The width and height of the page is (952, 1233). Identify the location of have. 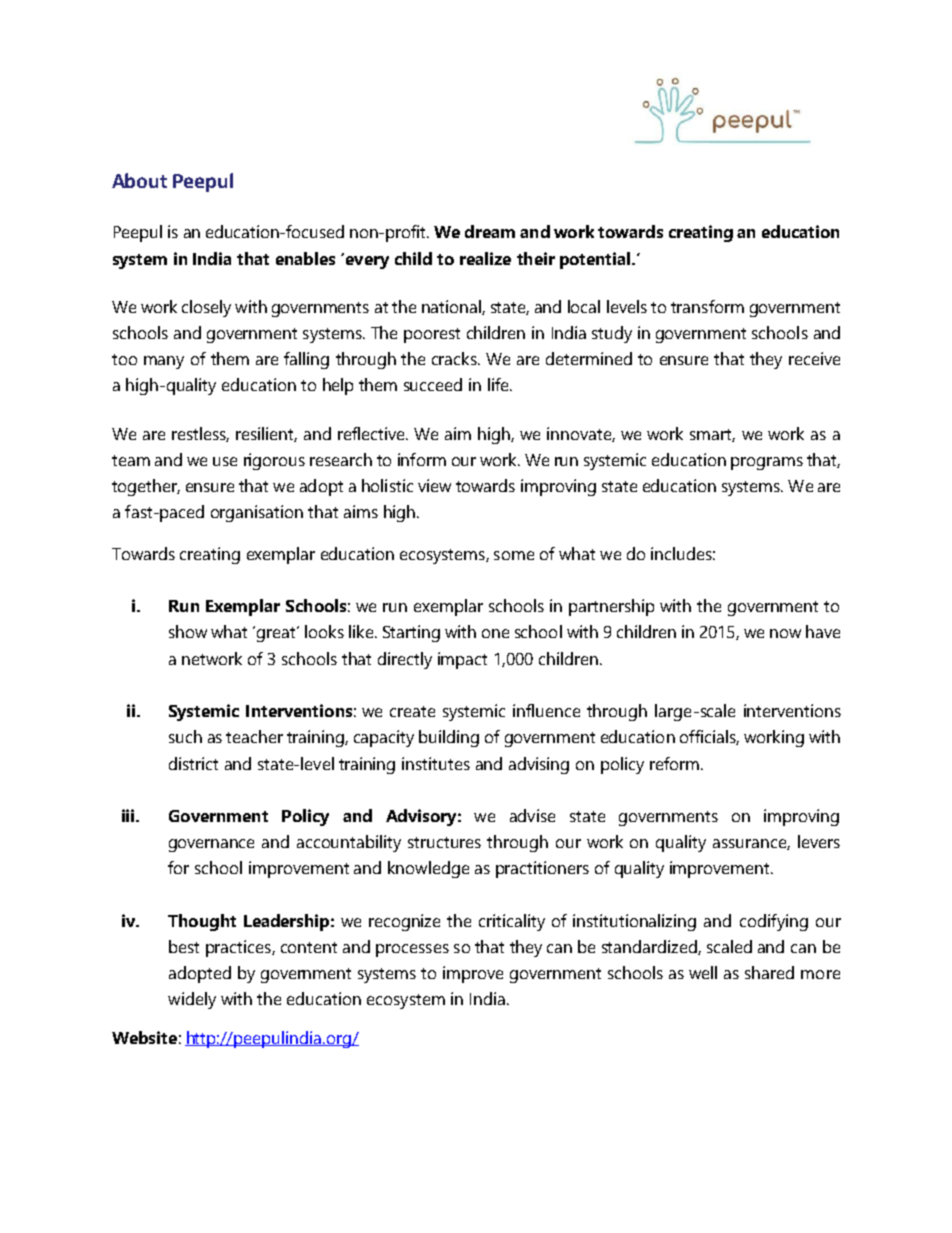
(823, 631).
